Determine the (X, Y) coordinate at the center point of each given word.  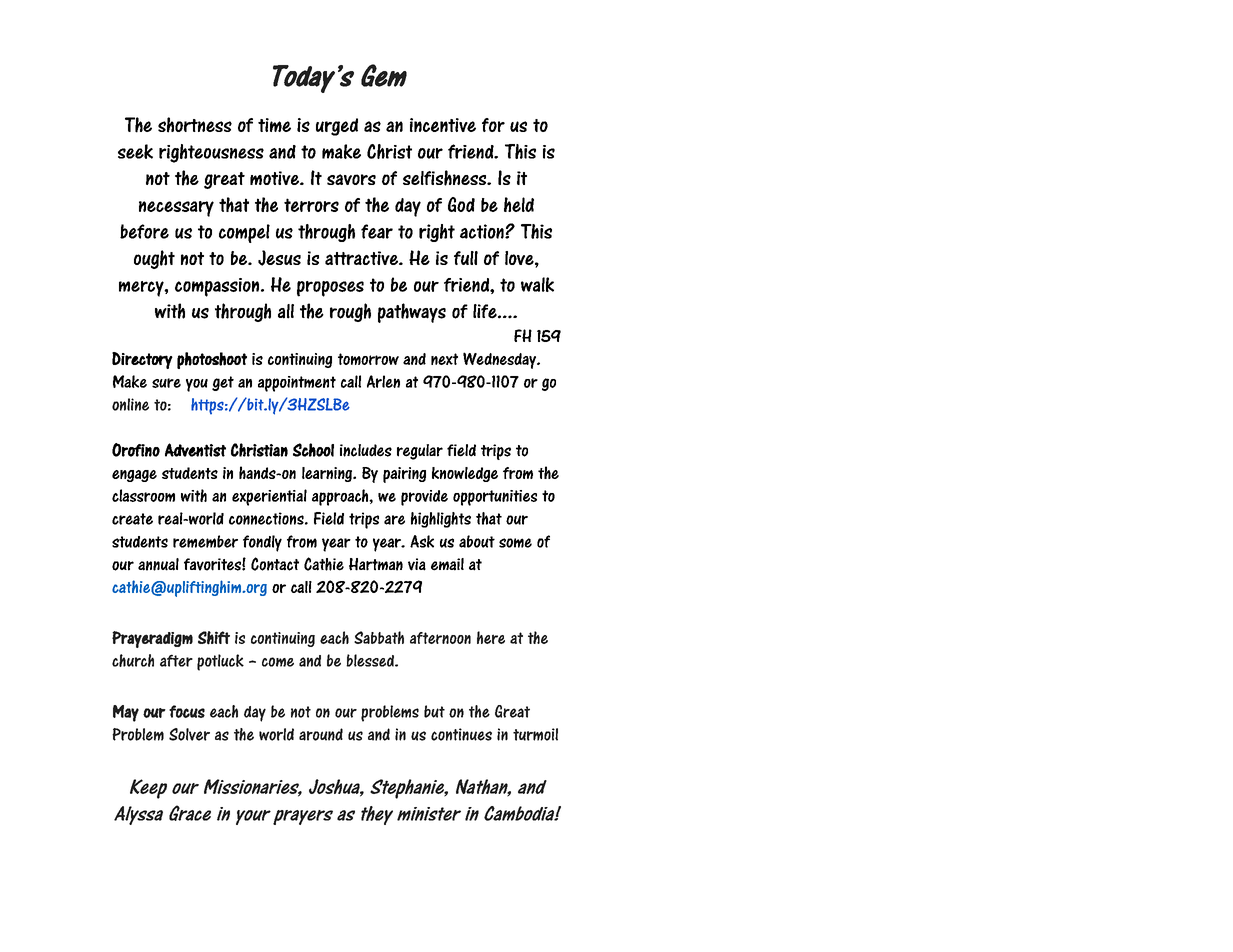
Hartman (376, 564)
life (486, 311)
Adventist (195, 450)
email (447, 564)
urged (337, 127)
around (321, 734)
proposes (330, 289)
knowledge (465, 474)
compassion (217, 287)
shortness (195, 125)
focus (187, 711)
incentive (443, 125)
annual (158, 564)
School (313, 450)
